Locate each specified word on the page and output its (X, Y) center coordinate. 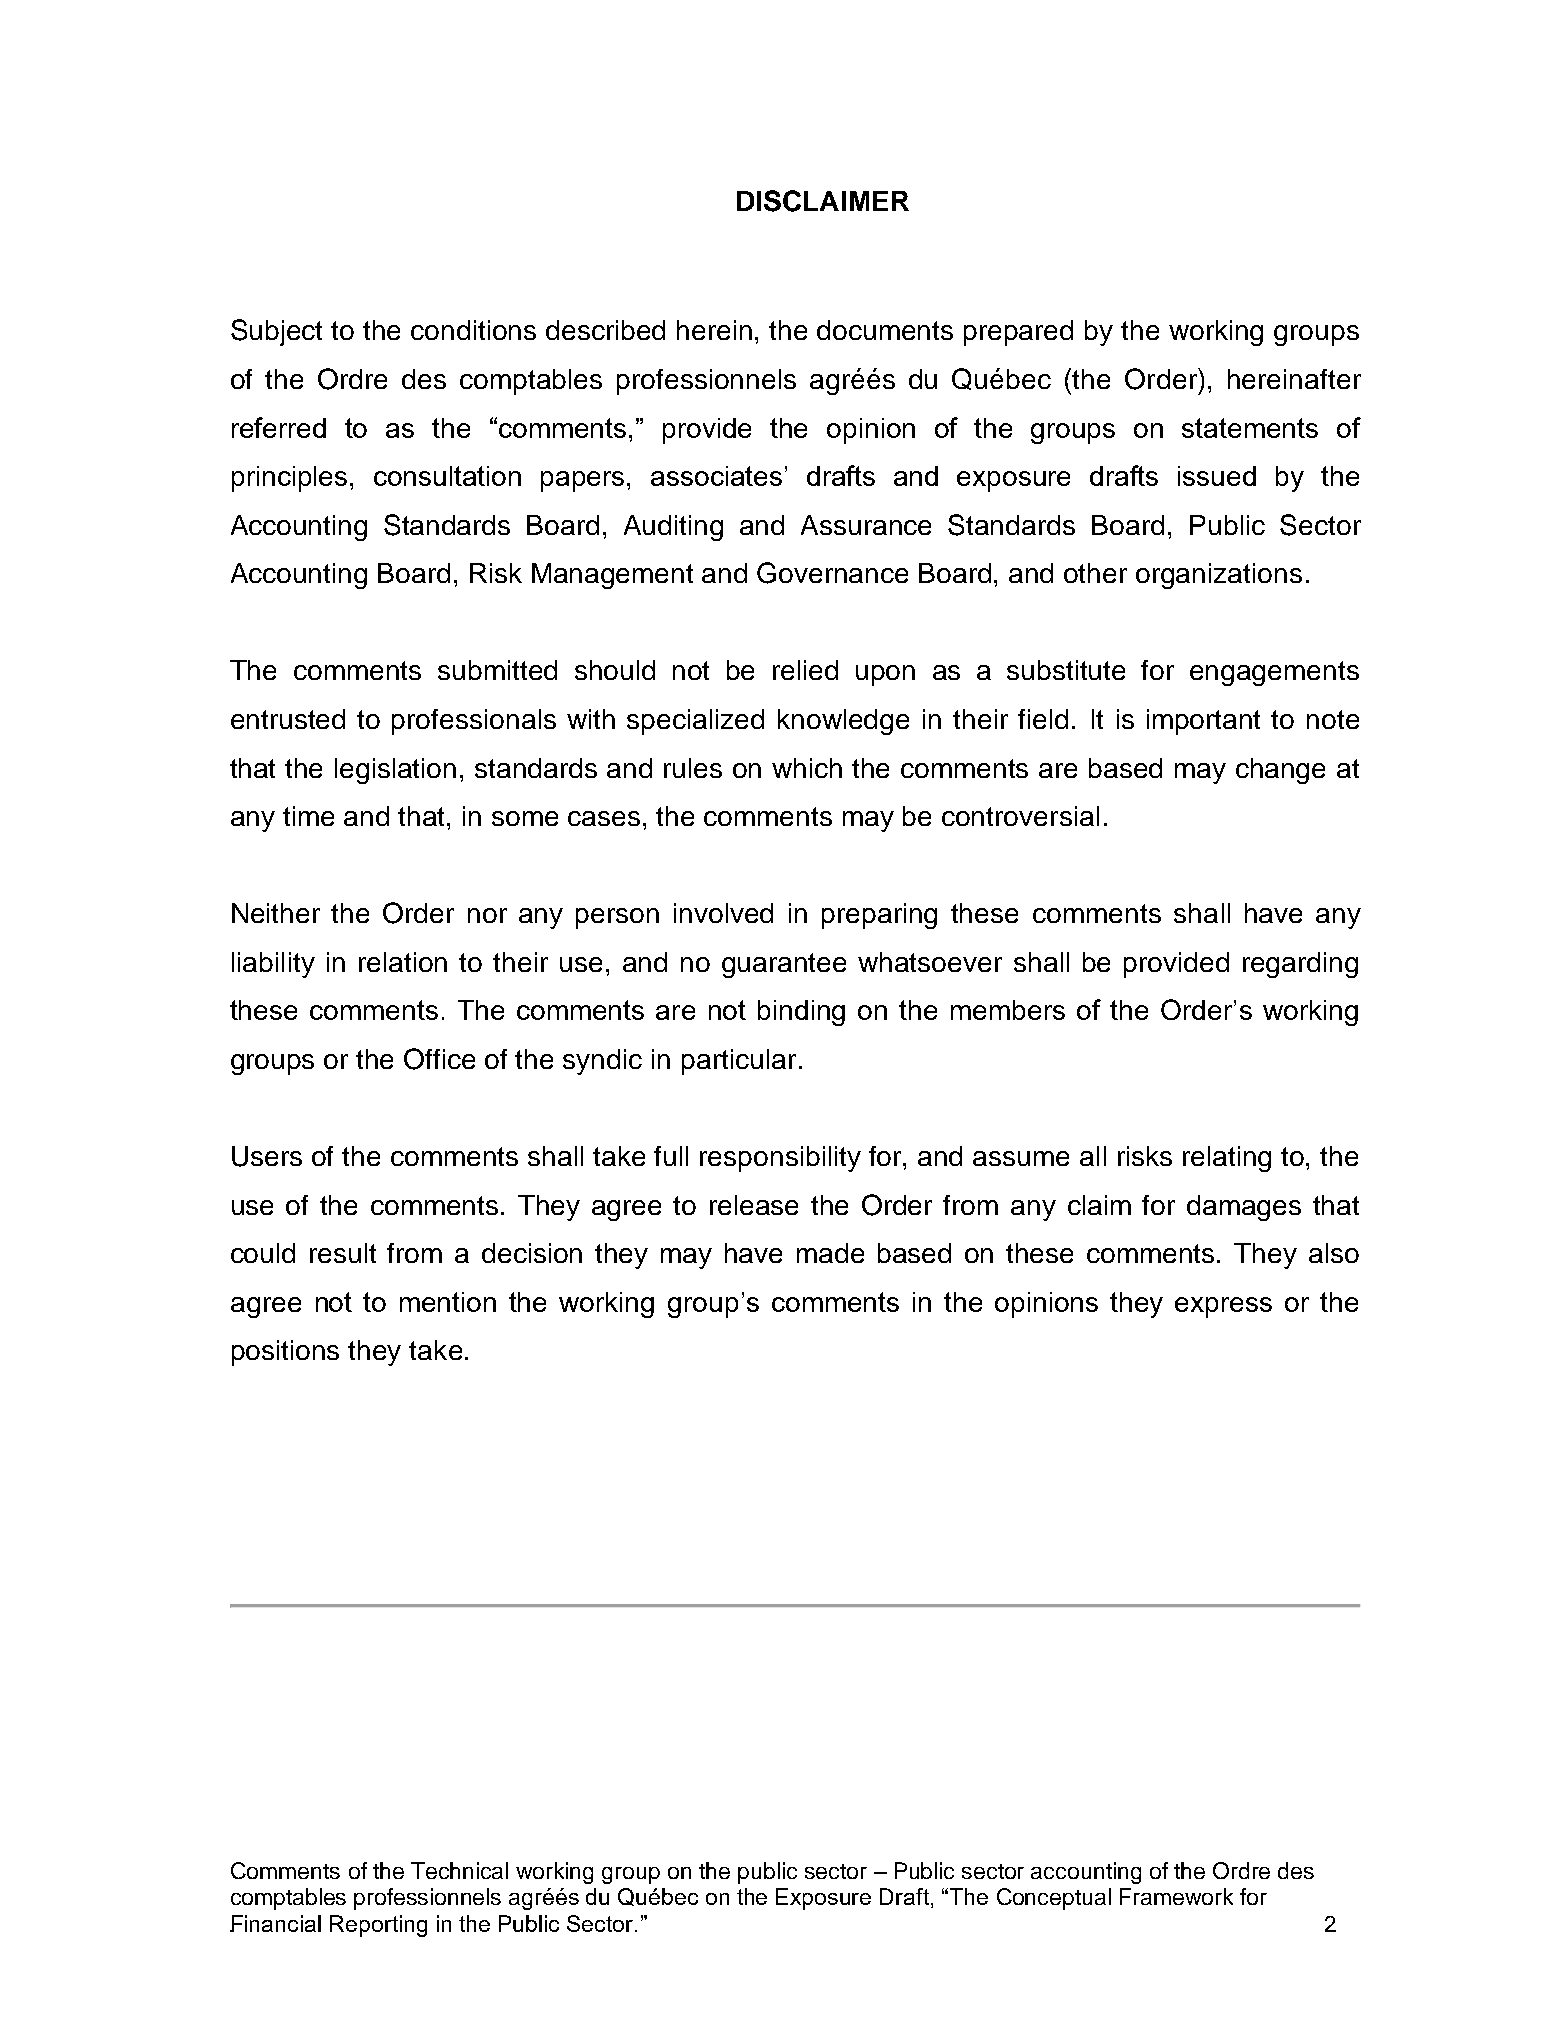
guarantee (784, 965)
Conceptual (1054, 1899)
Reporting (378, 1926)
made (830, 1253)
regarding (1300, 965)
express (1223, 1307)
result (343, 1253)
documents (885, 330)
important (1203, 722)
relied (805, 670)
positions (285, 1353)
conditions (473, 330)
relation (403, 962)
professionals (474, 722)
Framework (1176, 1896)
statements (1250, 428)
